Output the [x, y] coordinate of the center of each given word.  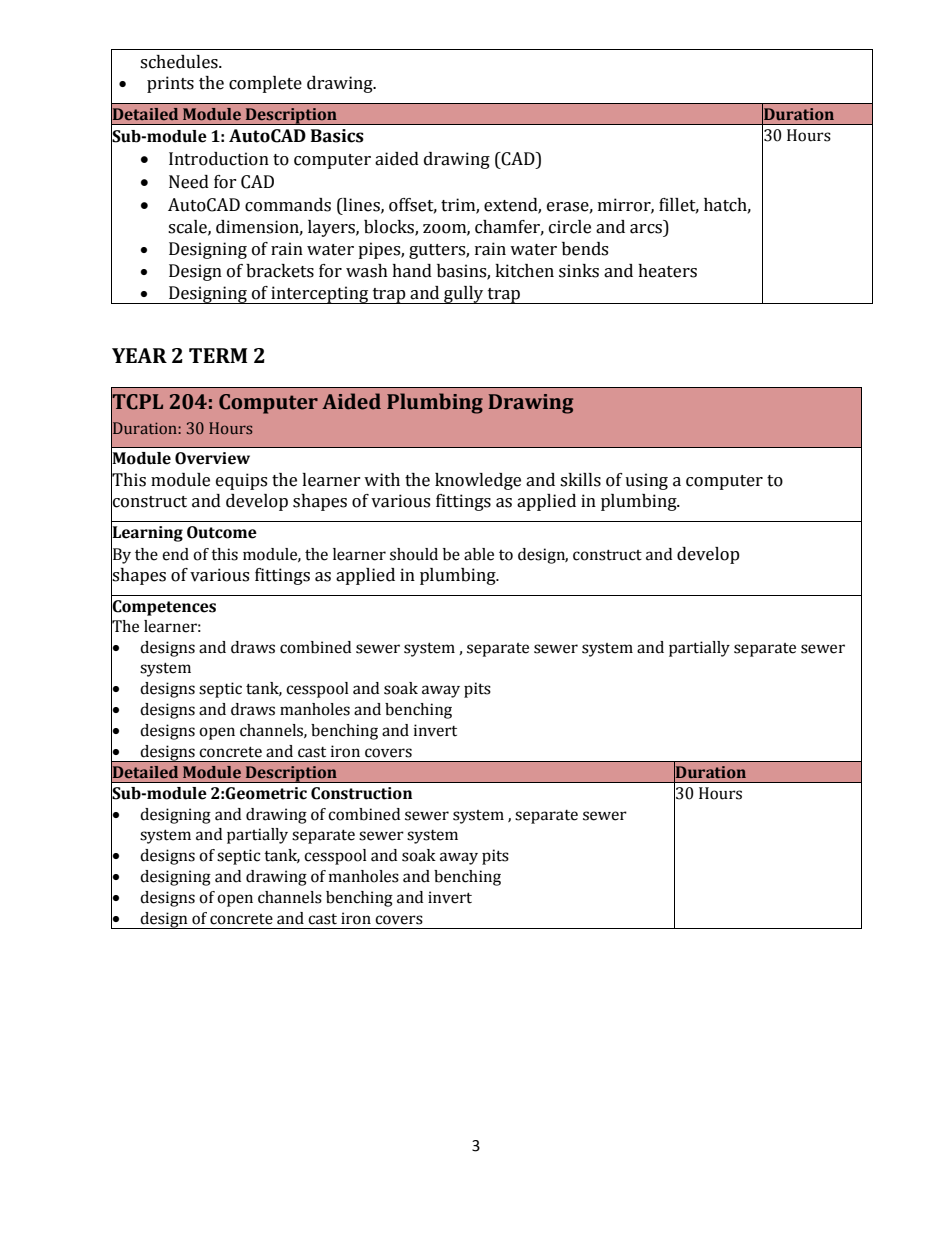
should [414, 554]
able [479, 554]
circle [570, 227]
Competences [163, 608]
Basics [337, 136]
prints [170, 84]
